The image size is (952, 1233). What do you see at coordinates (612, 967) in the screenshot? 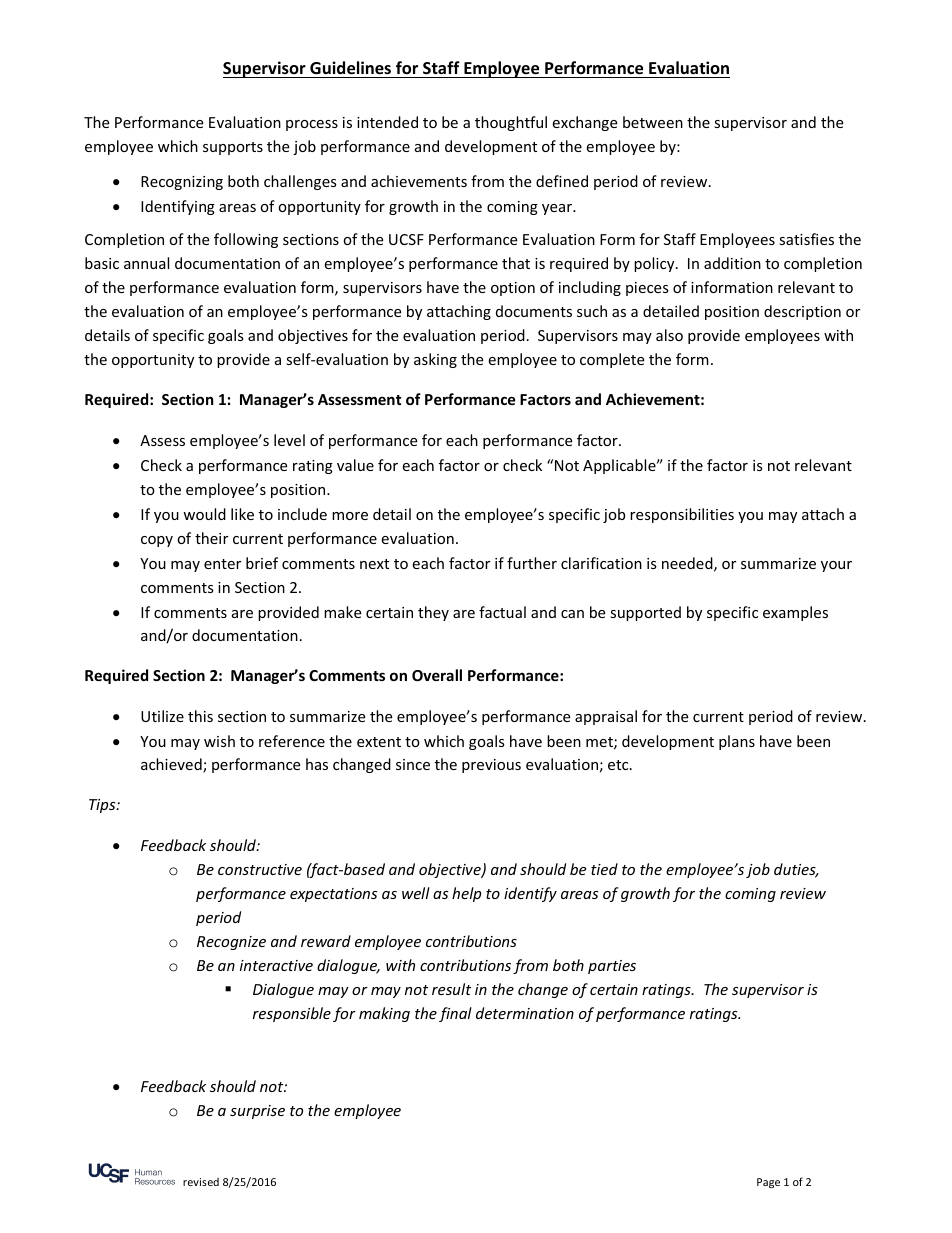
I see `parties` at bounding box center [612, 967].
